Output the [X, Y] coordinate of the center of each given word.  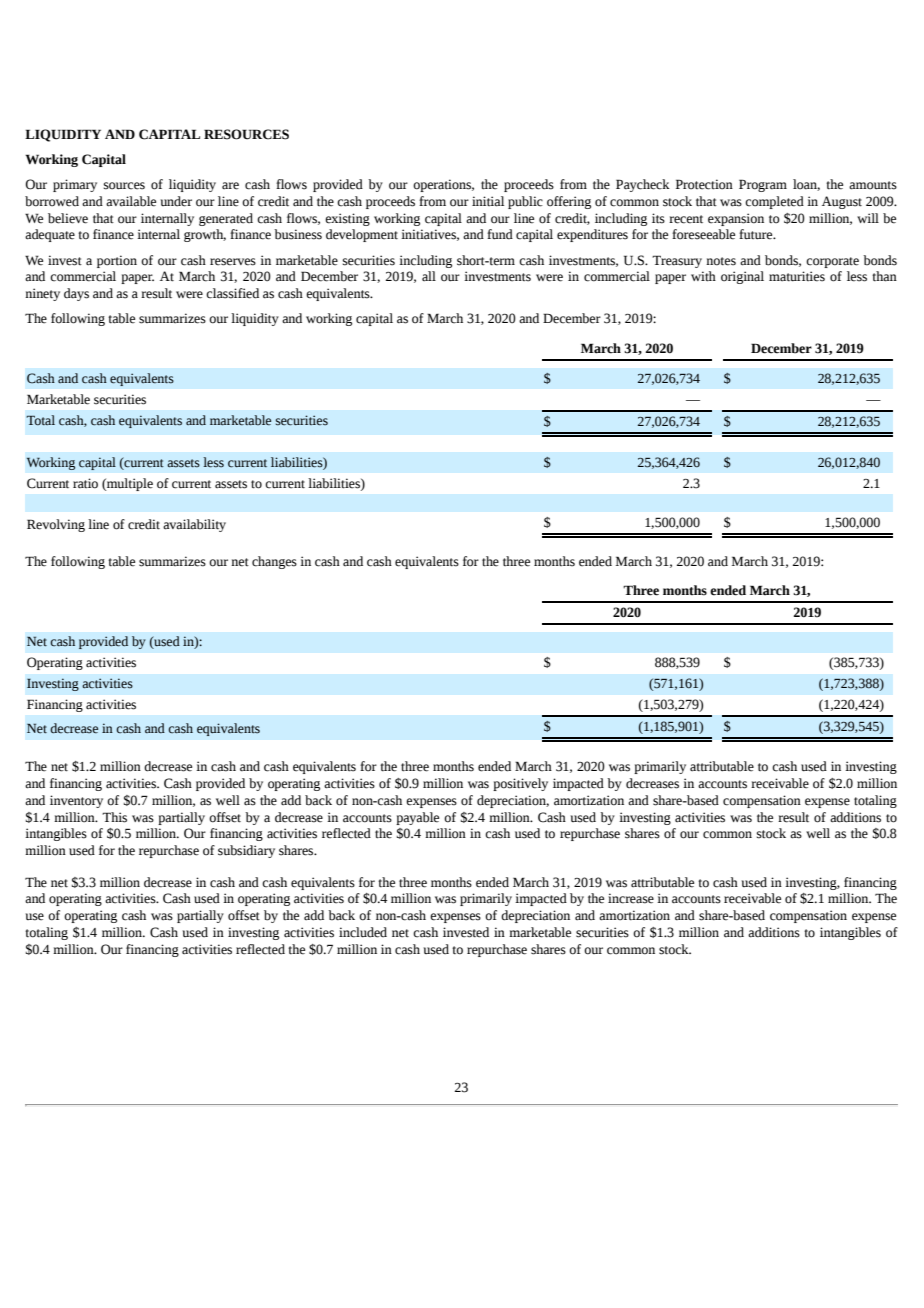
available [131, 201]
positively [520, 784]
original [742, 277]
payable [417, 818]
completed [774, 202]
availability [194, 525]
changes [274, 562]
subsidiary [246, 851]
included [363, 932]
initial [488, 201]
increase [631, 898]
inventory [76, 801]
